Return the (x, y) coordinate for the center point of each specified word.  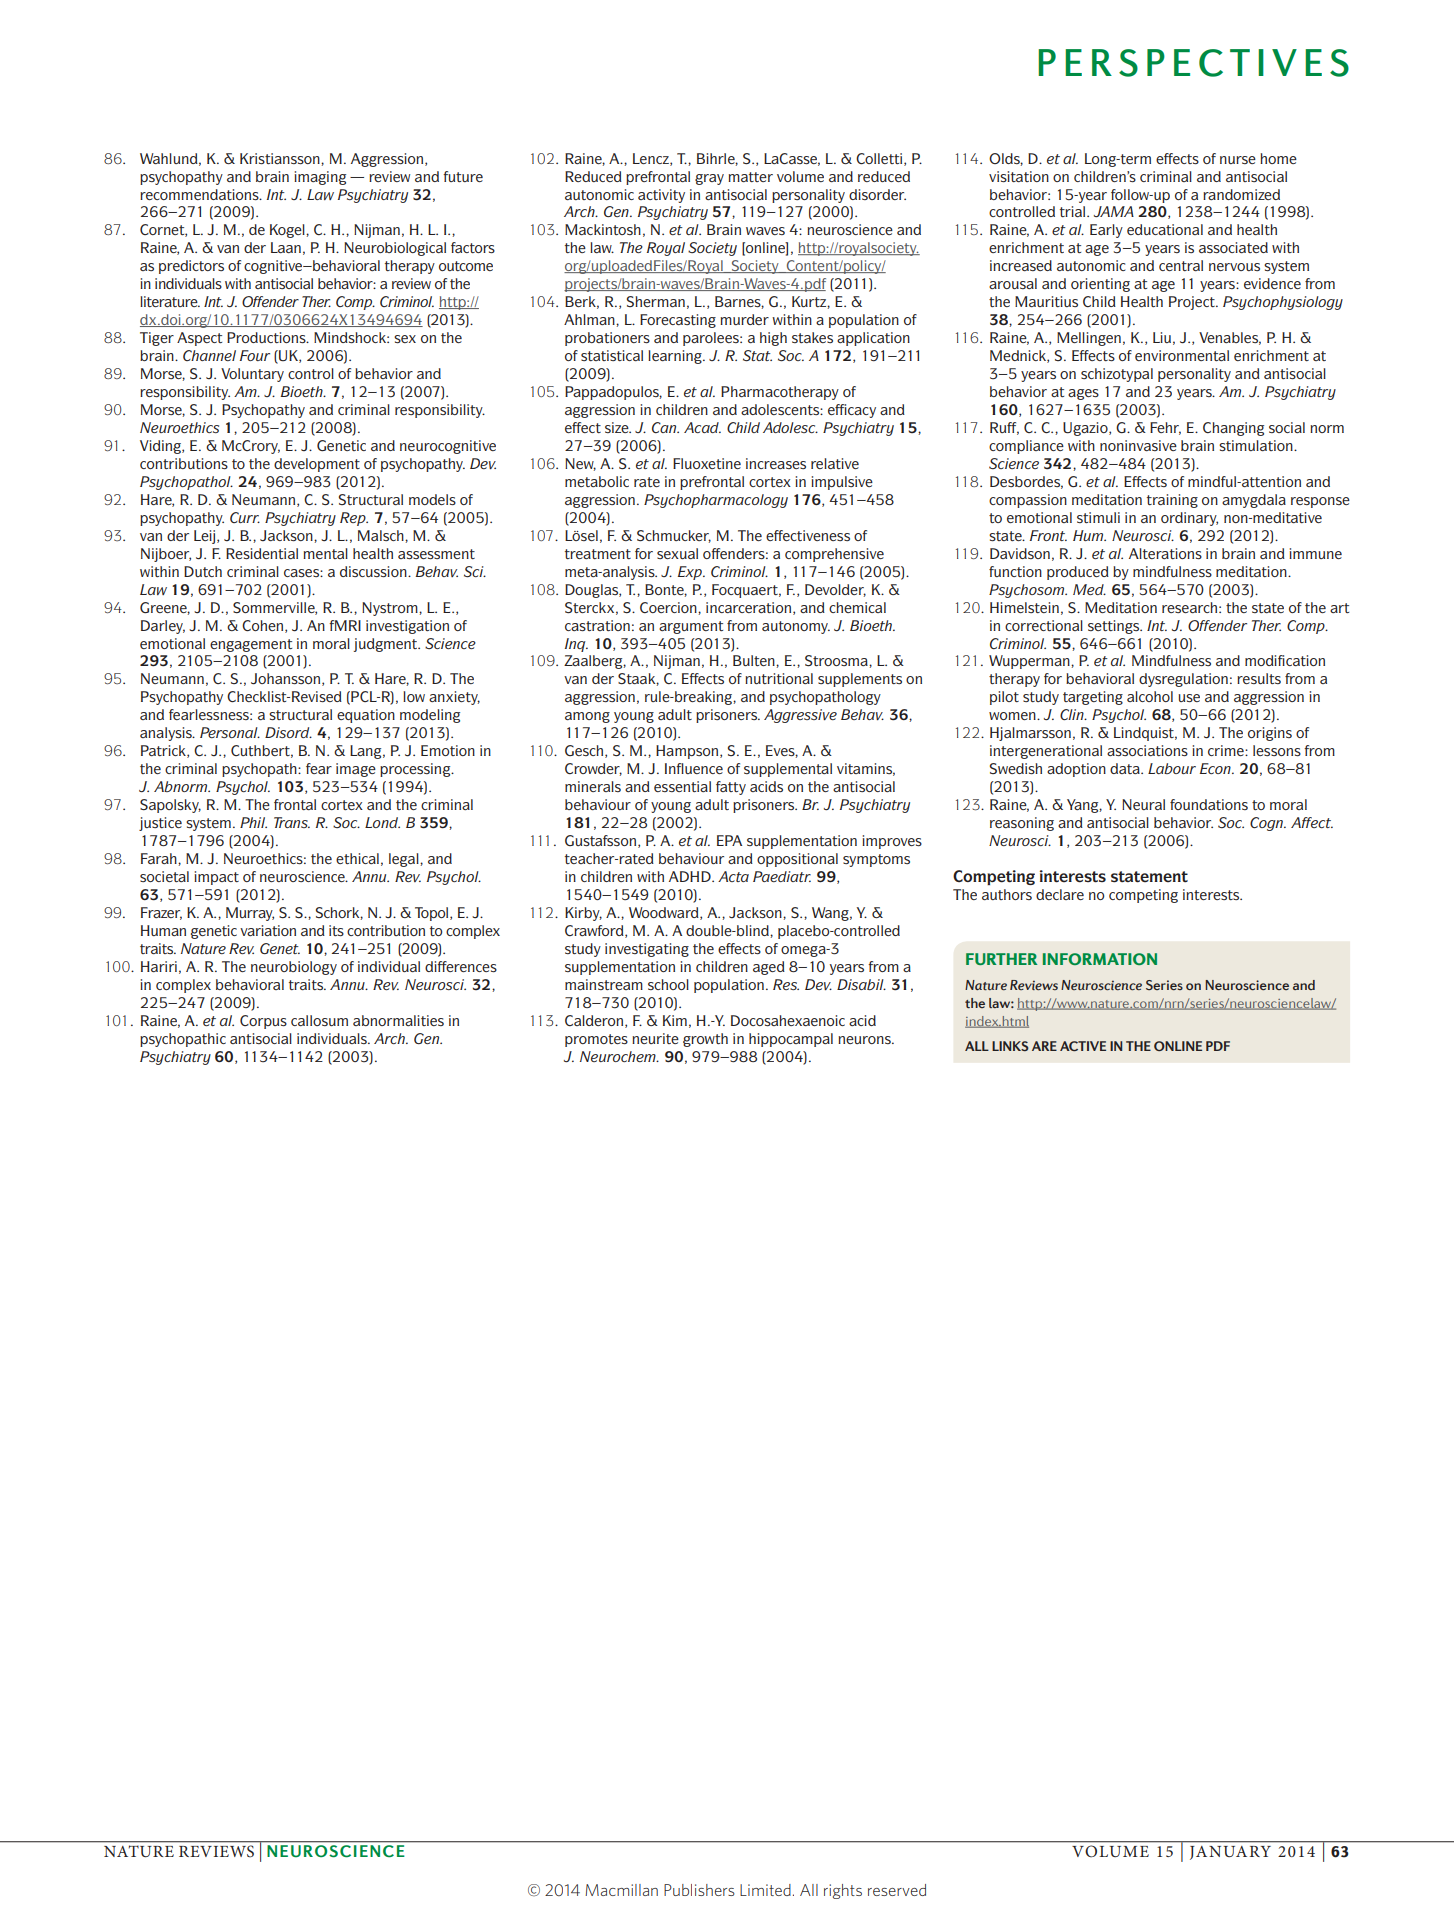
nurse (1238, 160)
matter (750, 177)
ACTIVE (1083, 1046)
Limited (765, 1890)
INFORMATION (1100, 959)
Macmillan (621, 1890)
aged (769, 968)
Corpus (263, 1022)
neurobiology (294, 968)
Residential (262, 553)
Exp (691, 573)
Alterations (1165, 553)
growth (705, 1040)
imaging (320, 178)
